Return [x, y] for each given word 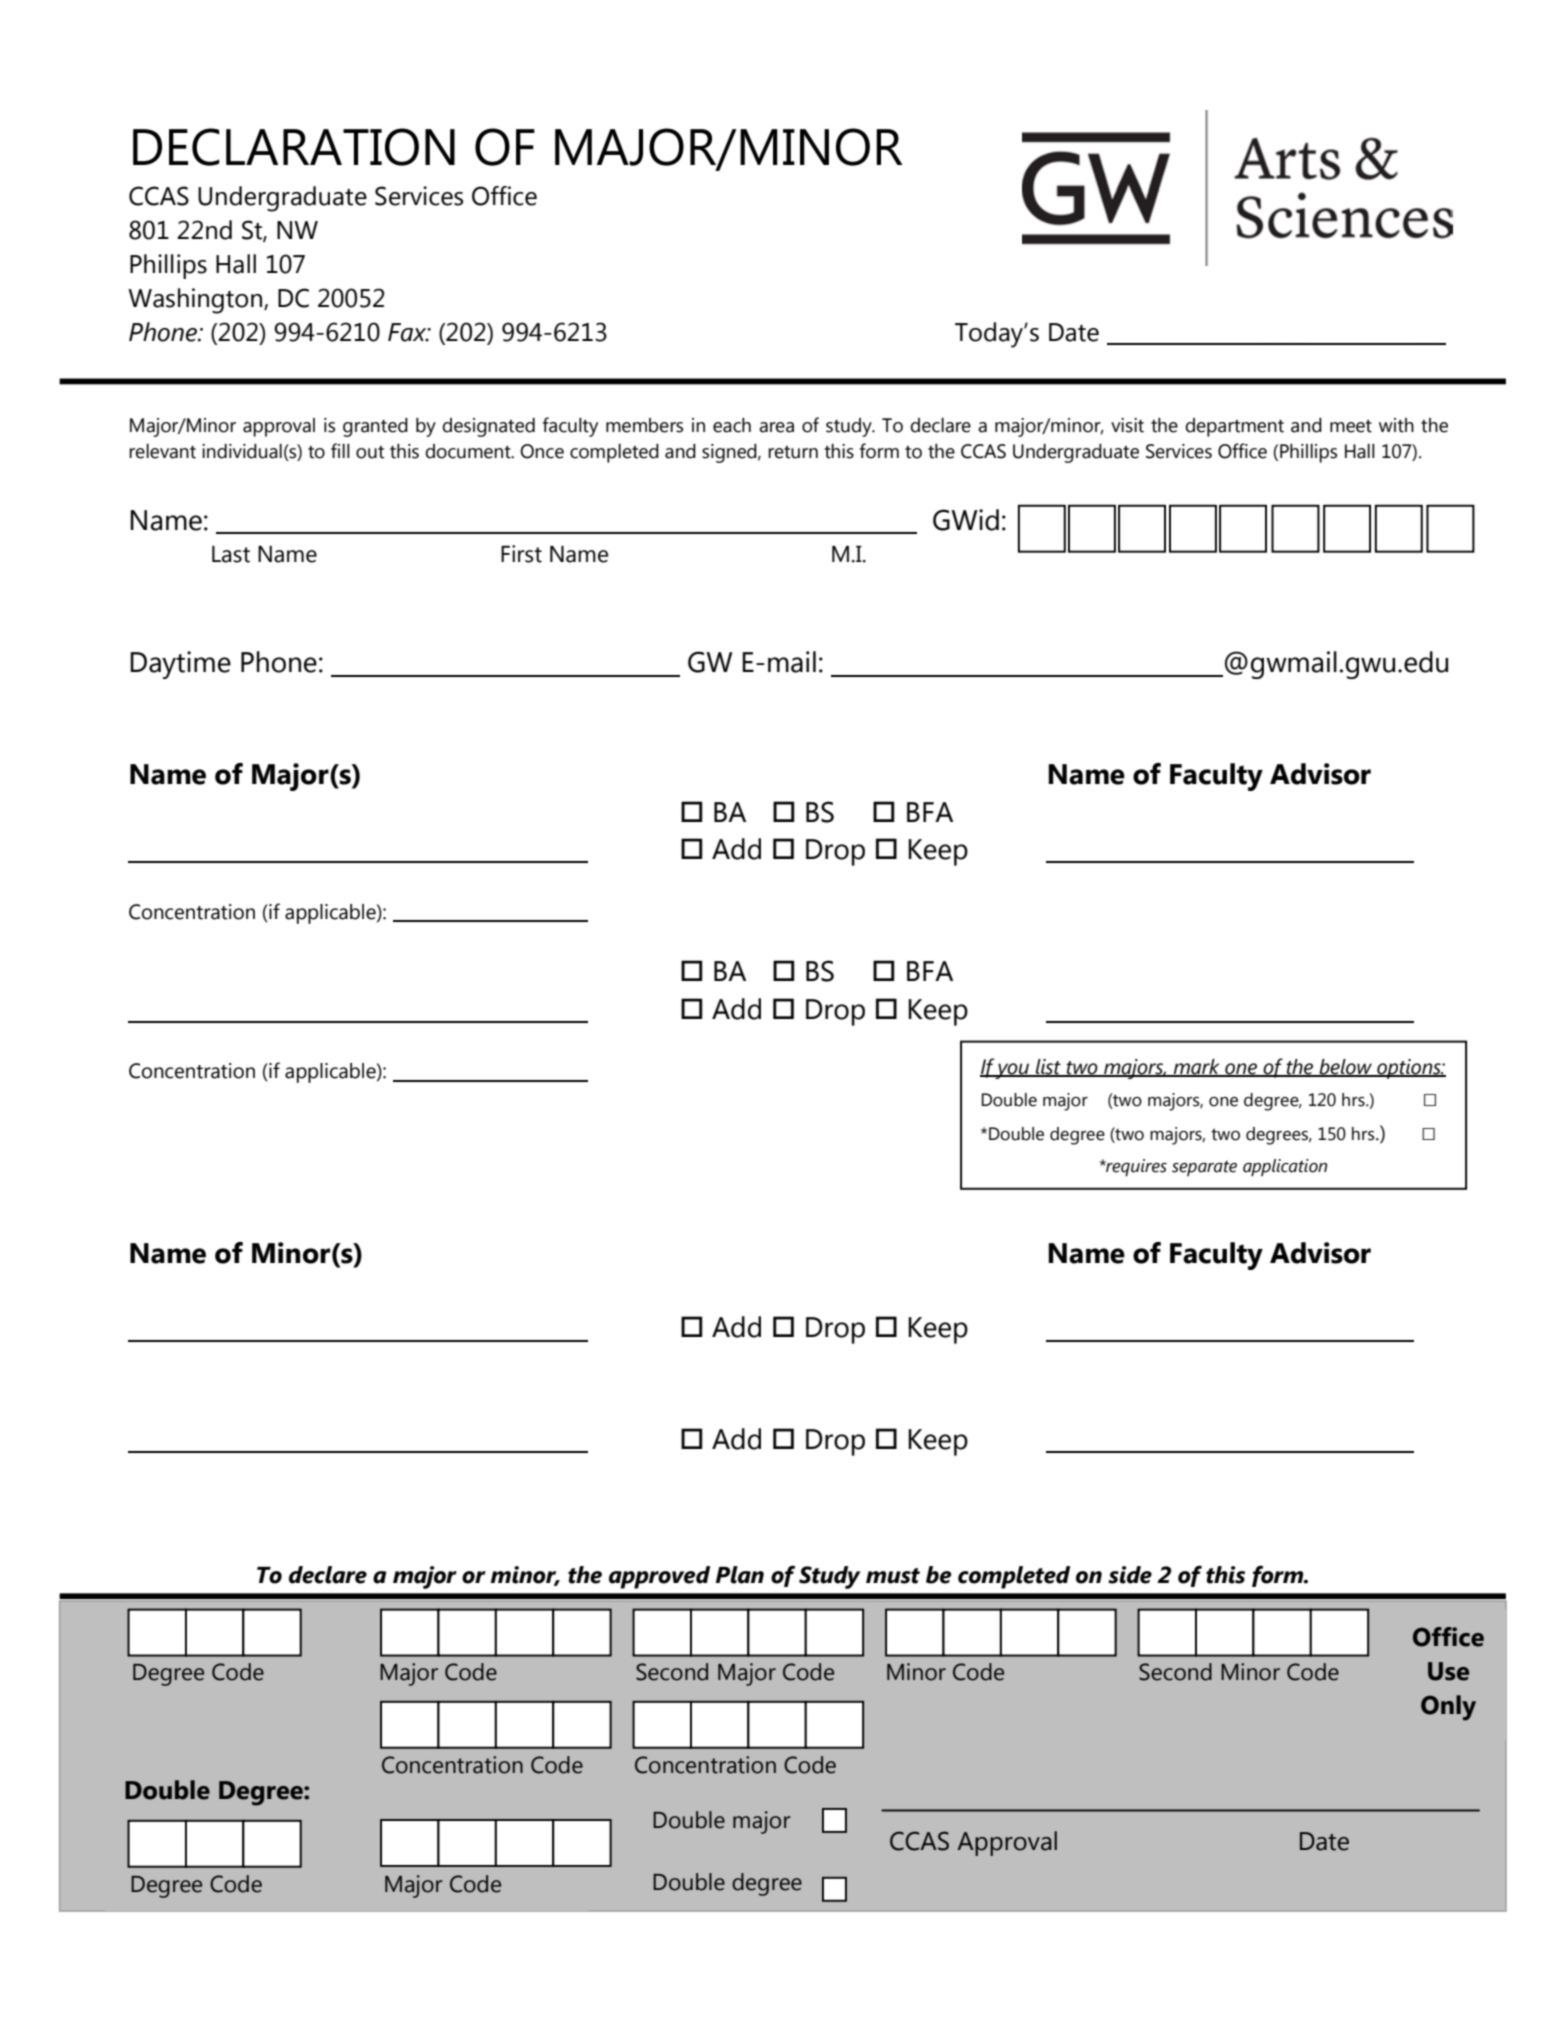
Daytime [180, 665]
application [1285, 1167]
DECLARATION [294, 147]
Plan [740, 1575]
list [1048, 1067]
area [776, 427]
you [1013, 1071]
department [1234, 427]
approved [659, 1577]
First [521, 554]
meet [1351, 426]
